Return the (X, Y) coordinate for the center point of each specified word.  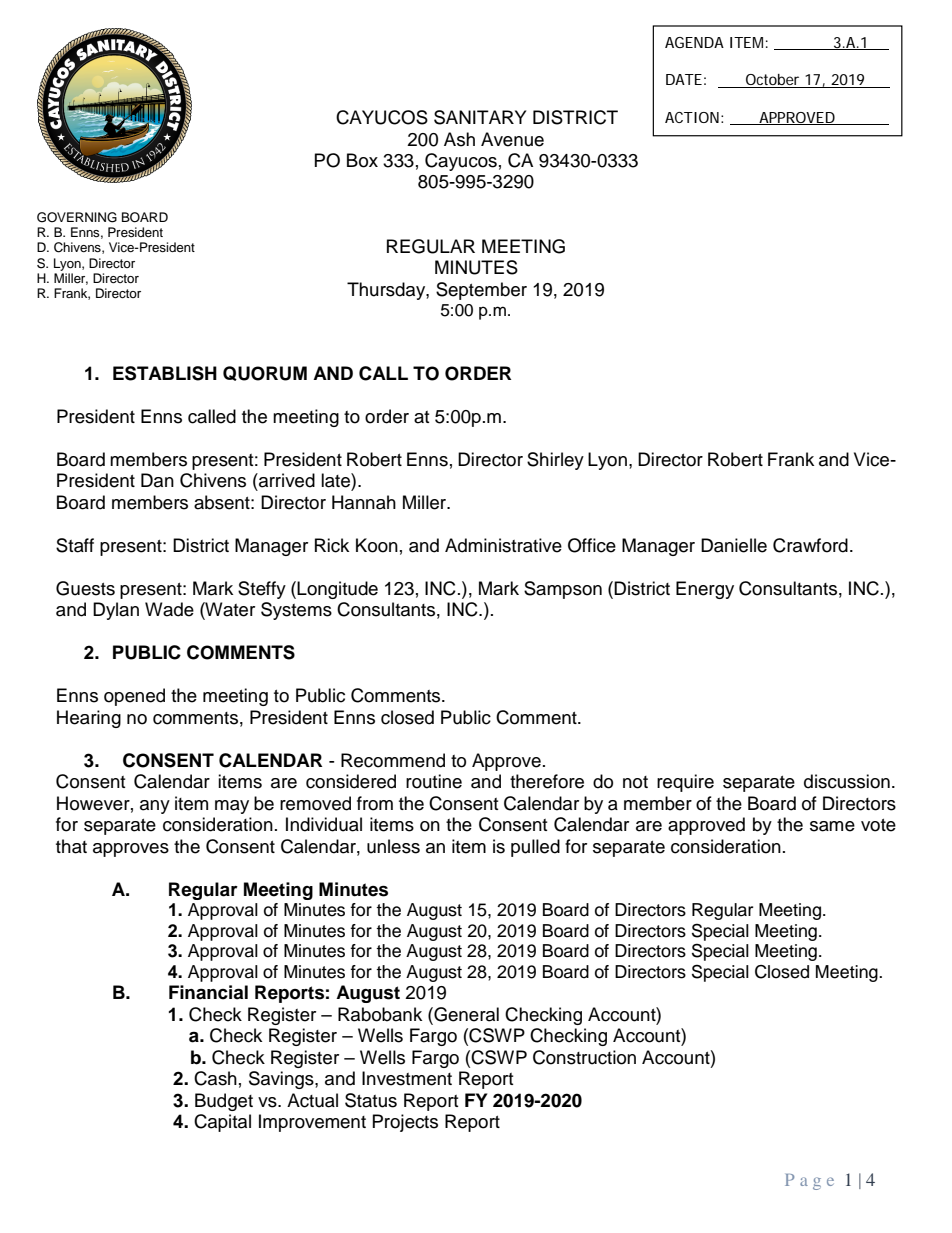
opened (134, 697)
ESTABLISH (165, 373)
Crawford (810, 545)
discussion (847, 781)
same (832, 826)
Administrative (503, 545)
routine (434, 781)
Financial (208, 992)
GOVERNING (77, 217)
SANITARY (480, 117)
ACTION (692, 117)
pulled (535, 848)
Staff (75, 545)
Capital (222, 1123)
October (773, 81)
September (481, 291)
